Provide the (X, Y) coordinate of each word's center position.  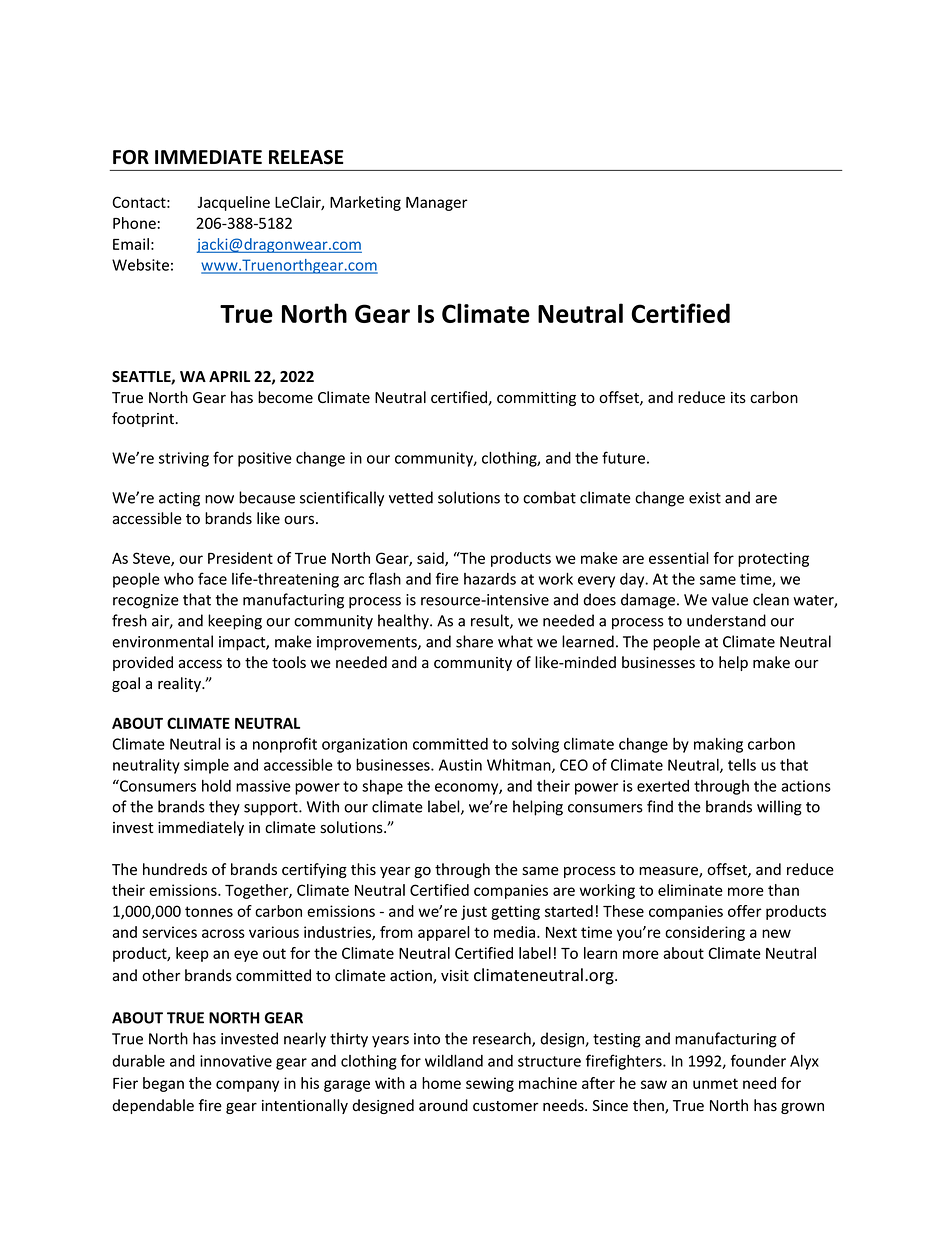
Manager (437, 204)
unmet (715, 1083)
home (441, 1083)
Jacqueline (234, 203)
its (738, 398)
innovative (236, 1061)
